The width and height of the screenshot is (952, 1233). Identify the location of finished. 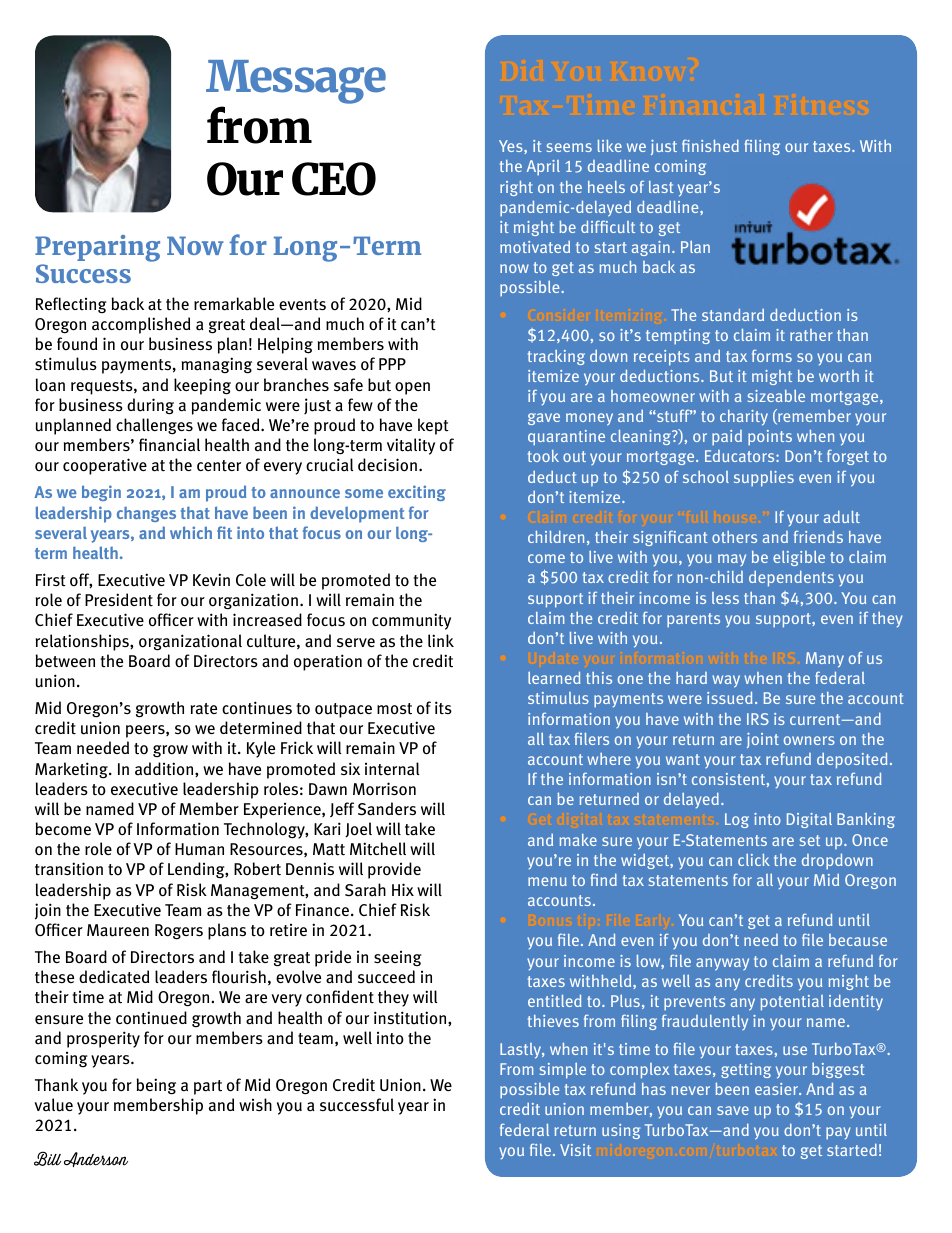
(710, 145).
